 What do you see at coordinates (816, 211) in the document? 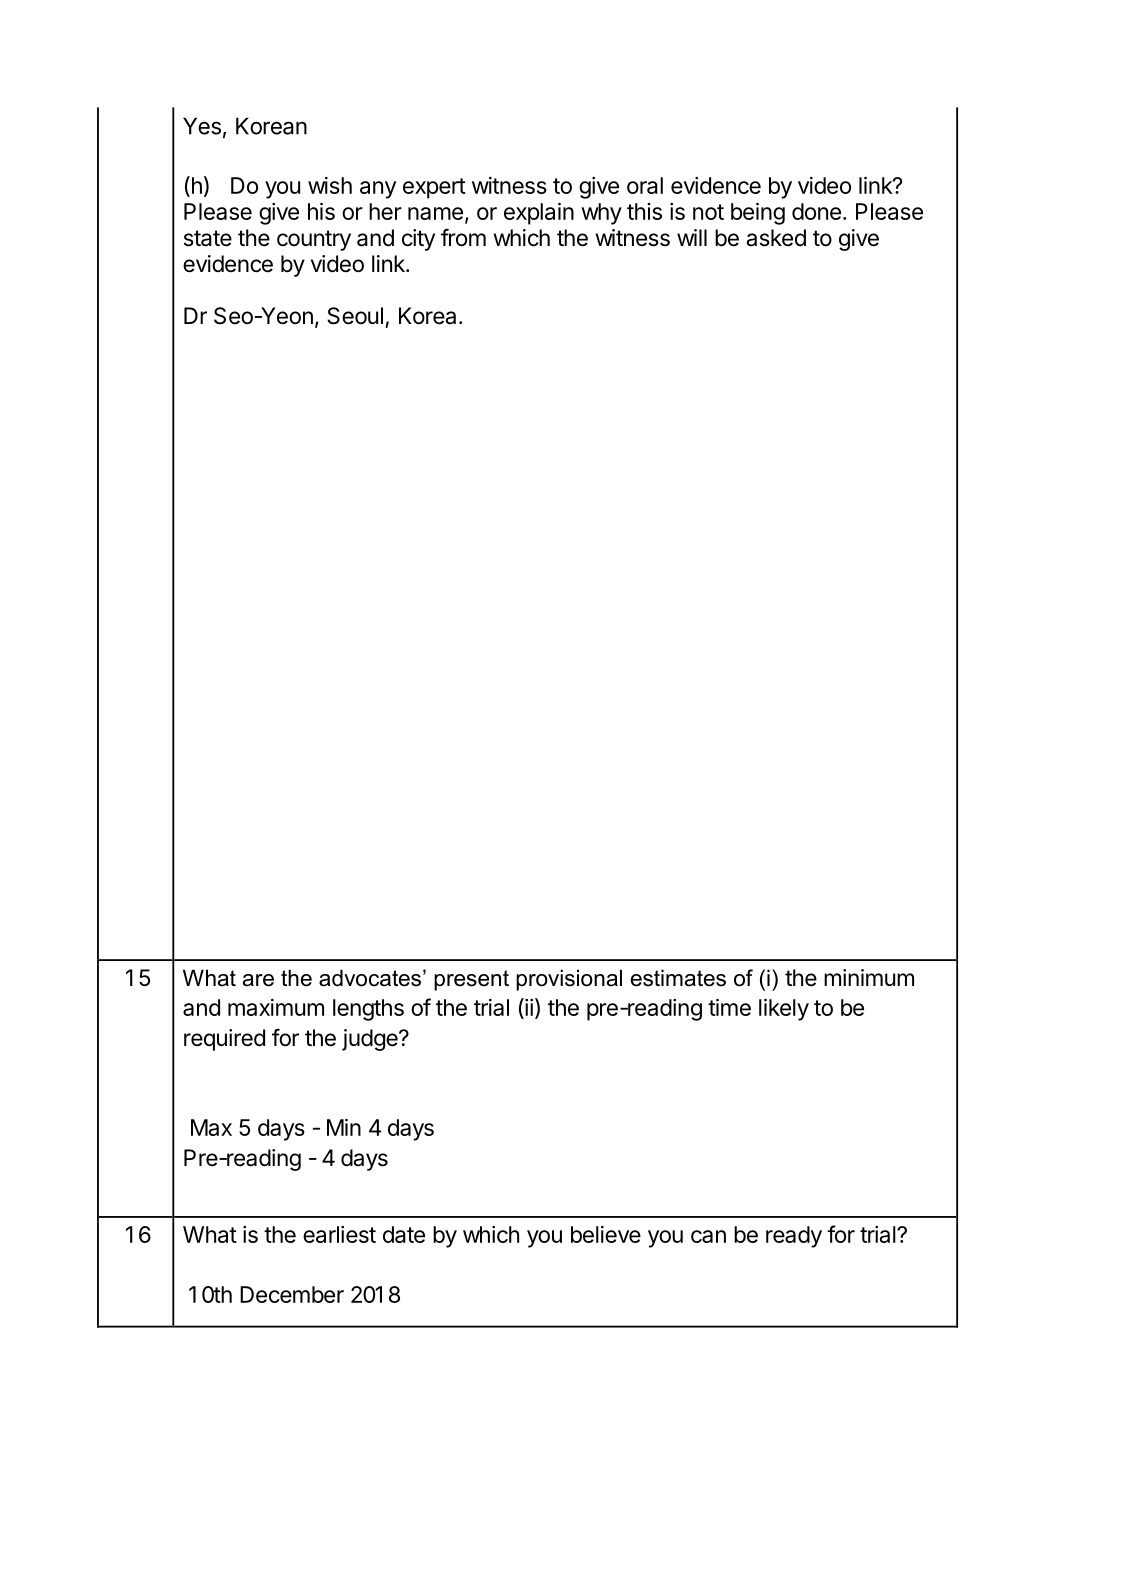
I see `done` at bounding box center [816, 211].
